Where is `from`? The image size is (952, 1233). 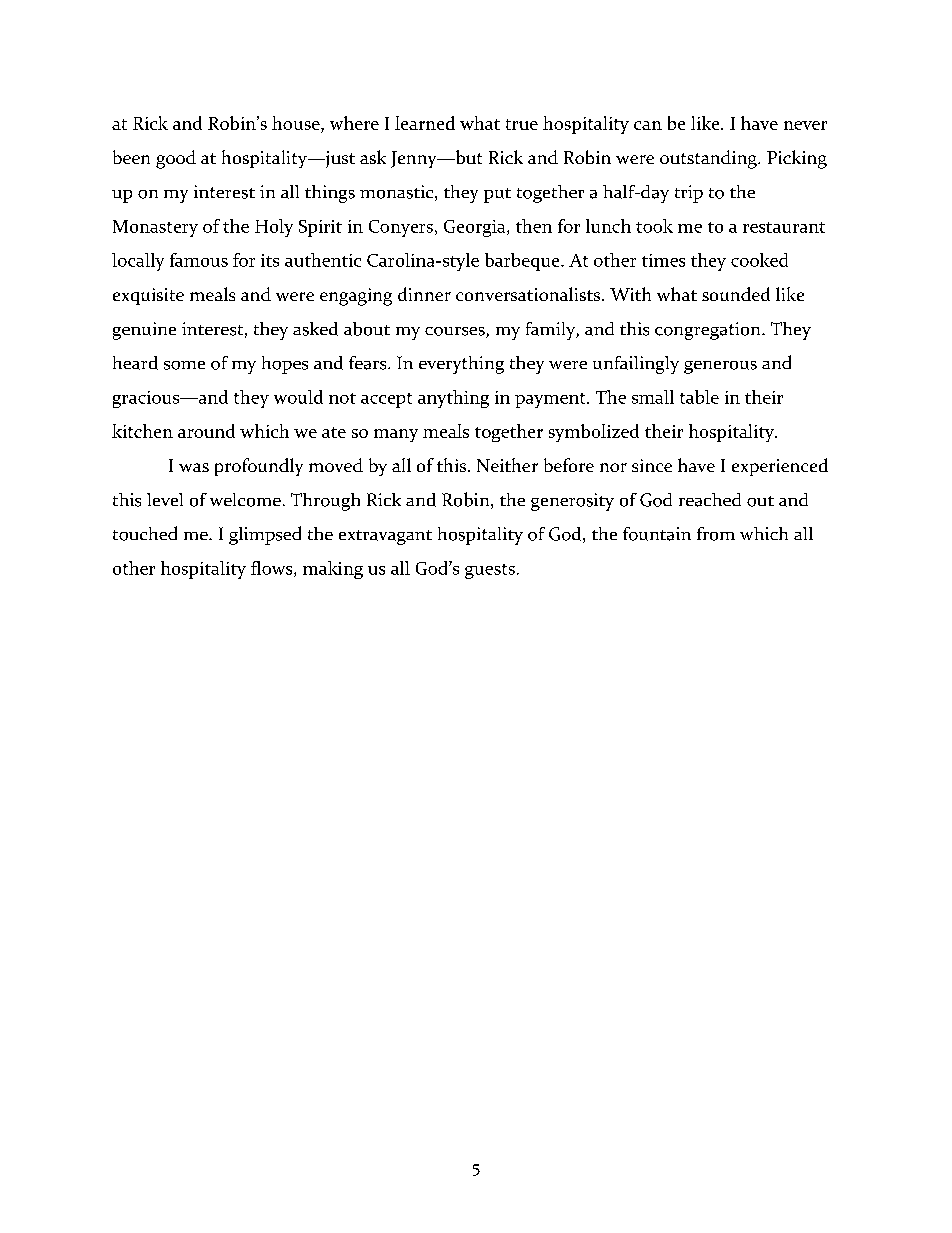
from is located at coordinates (716, 534).
